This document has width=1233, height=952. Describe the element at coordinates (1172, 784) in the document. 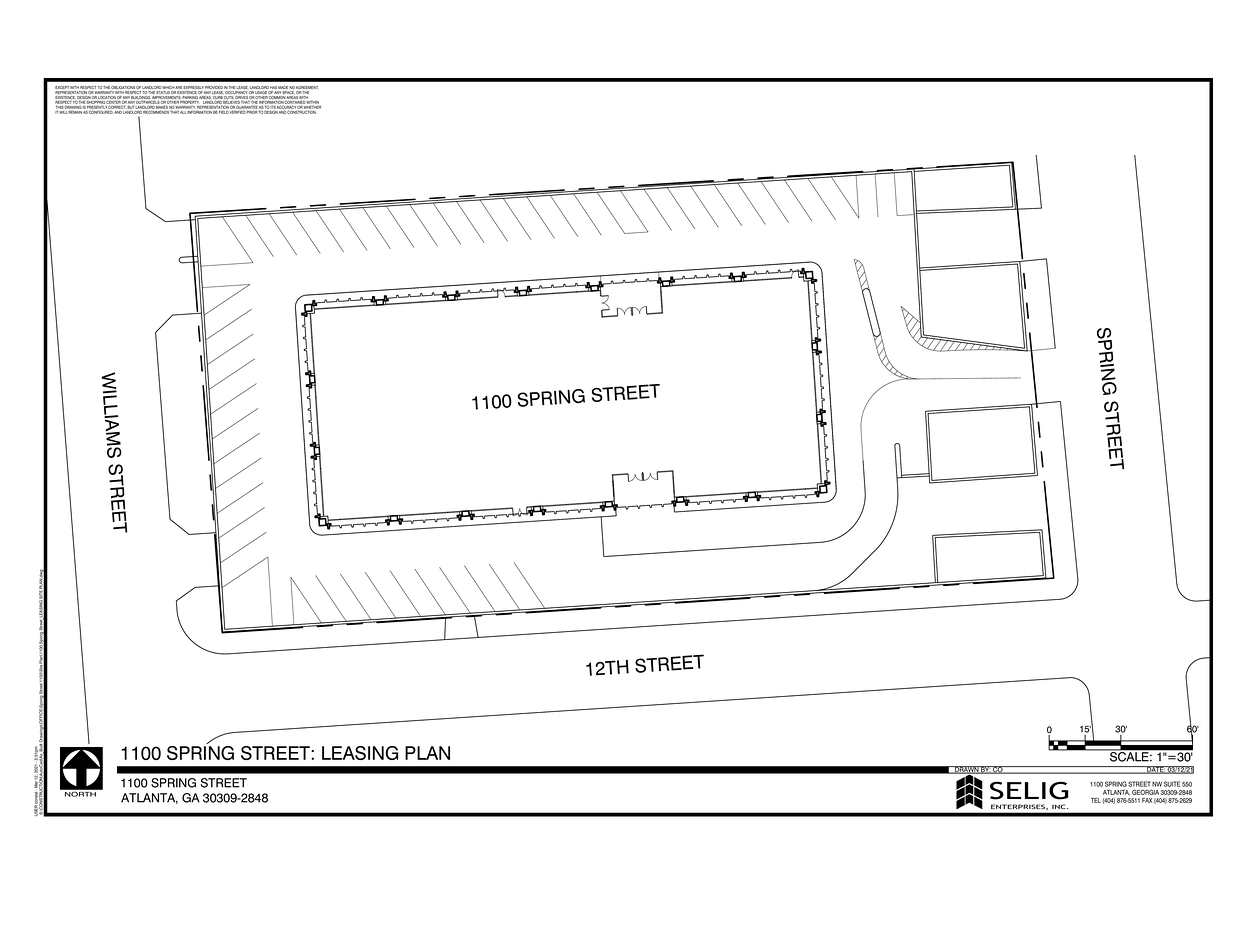

I see `SUITE` at that location.
